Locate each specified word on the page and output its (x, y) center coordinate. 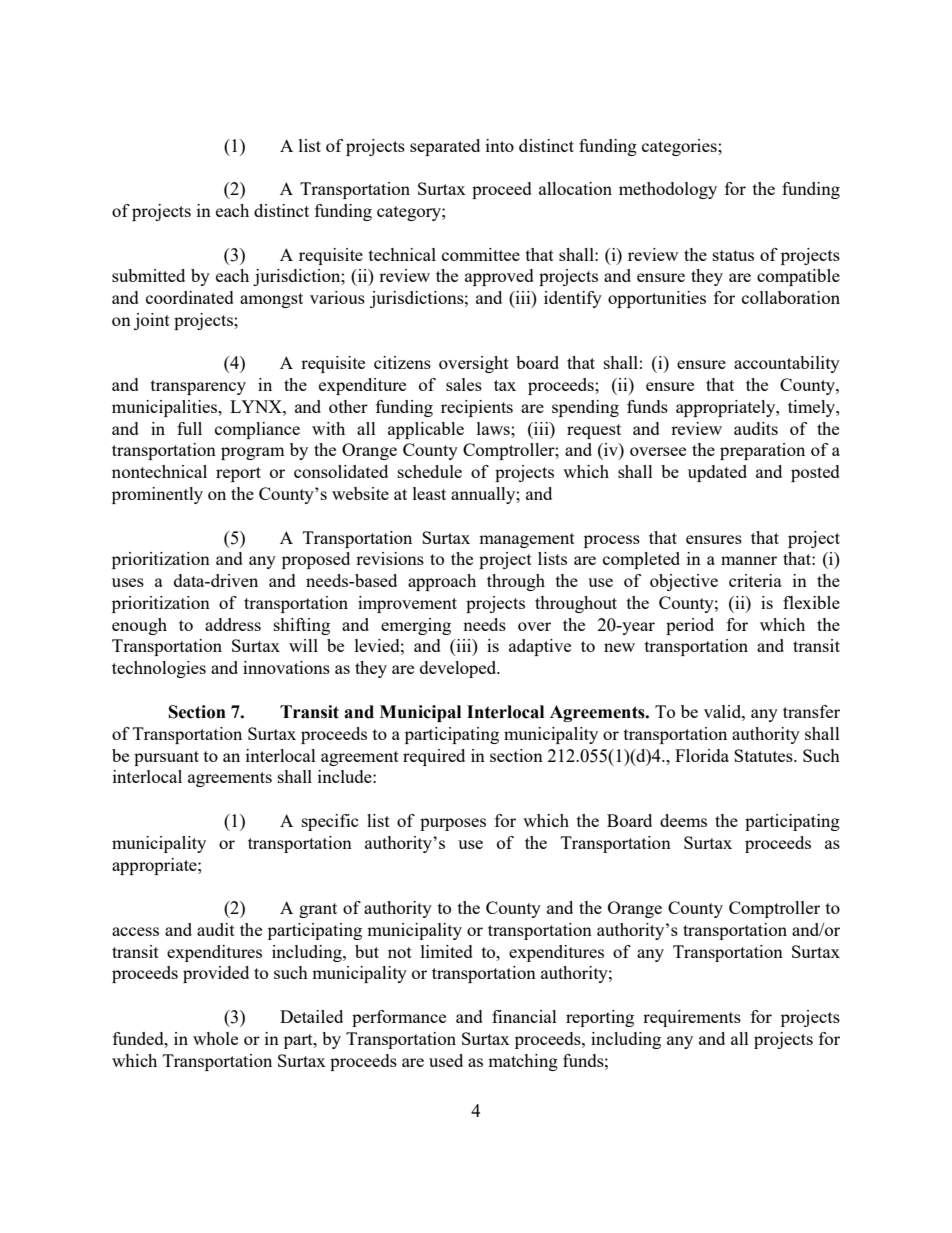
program (253, 453)
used (446, 1060)
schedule (430, 471)
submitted (148, 275)
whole (215, 1038)
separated (445, 147)
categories (680, 147)
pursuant (166, 758)
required (434, 757)
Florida (702, 755)
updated (717, 473)
